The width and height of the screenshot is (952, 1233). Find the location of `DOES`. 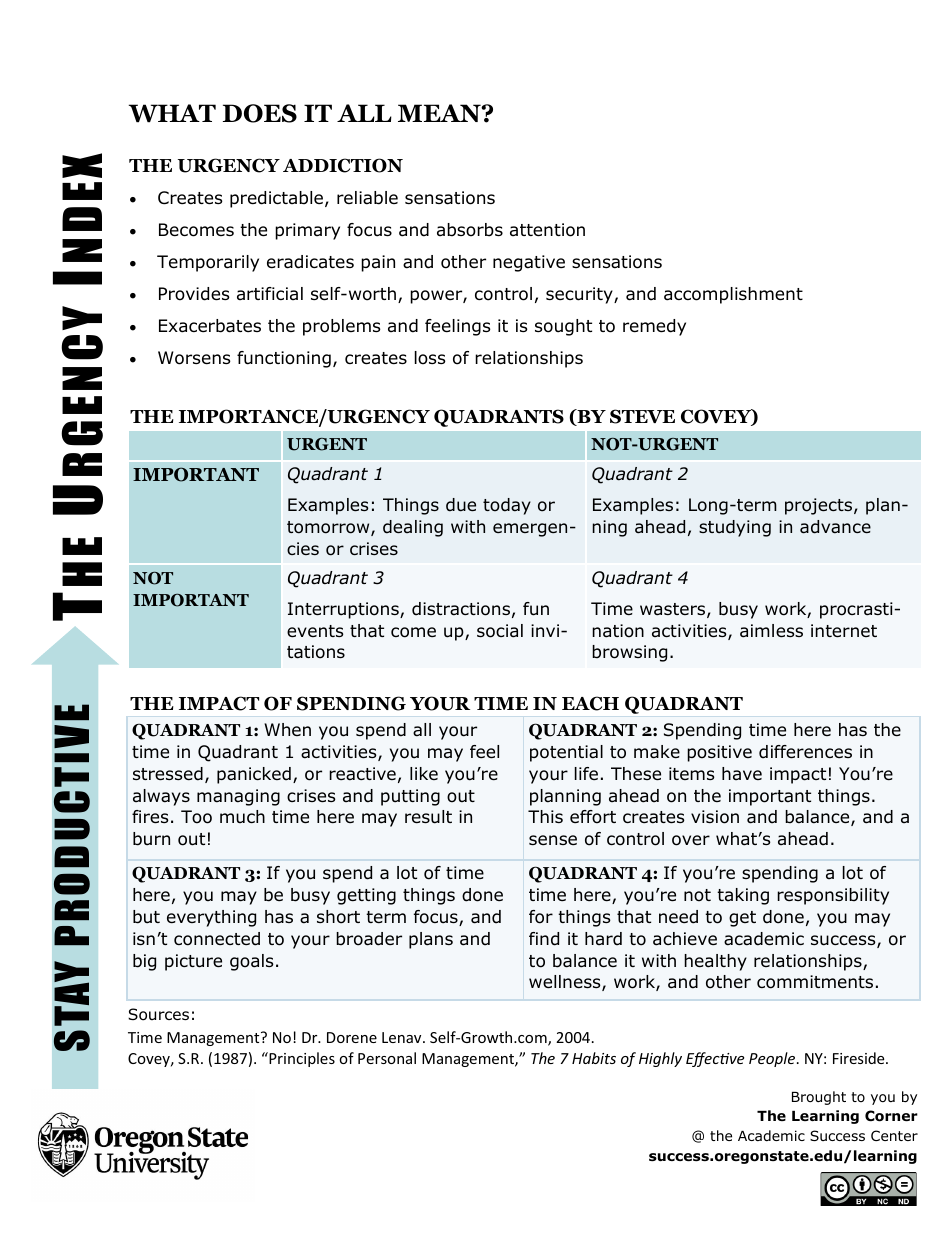

DOES is located at coordinates (260, 113).
